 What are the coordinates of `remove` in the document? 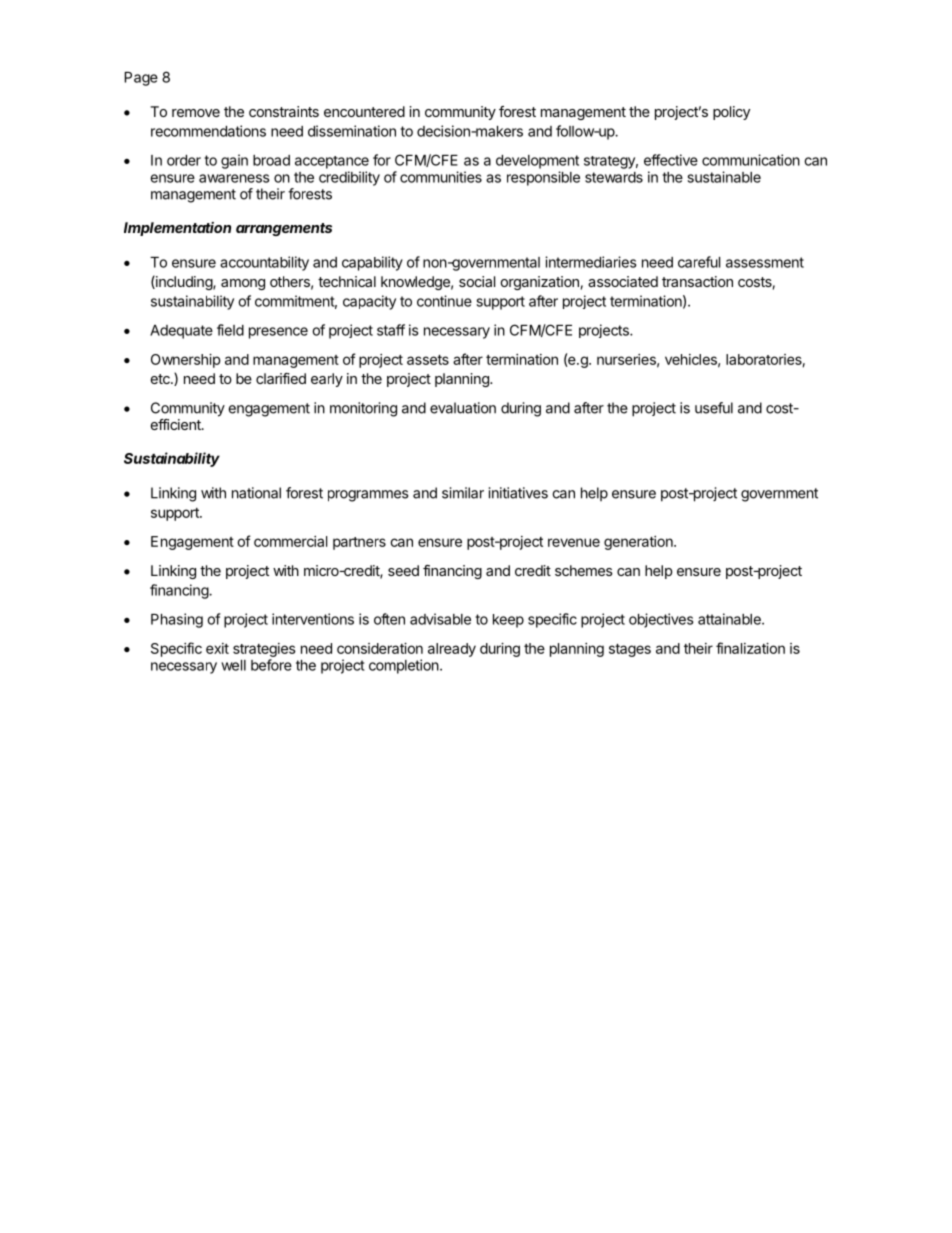 It's located at (196, 113).
